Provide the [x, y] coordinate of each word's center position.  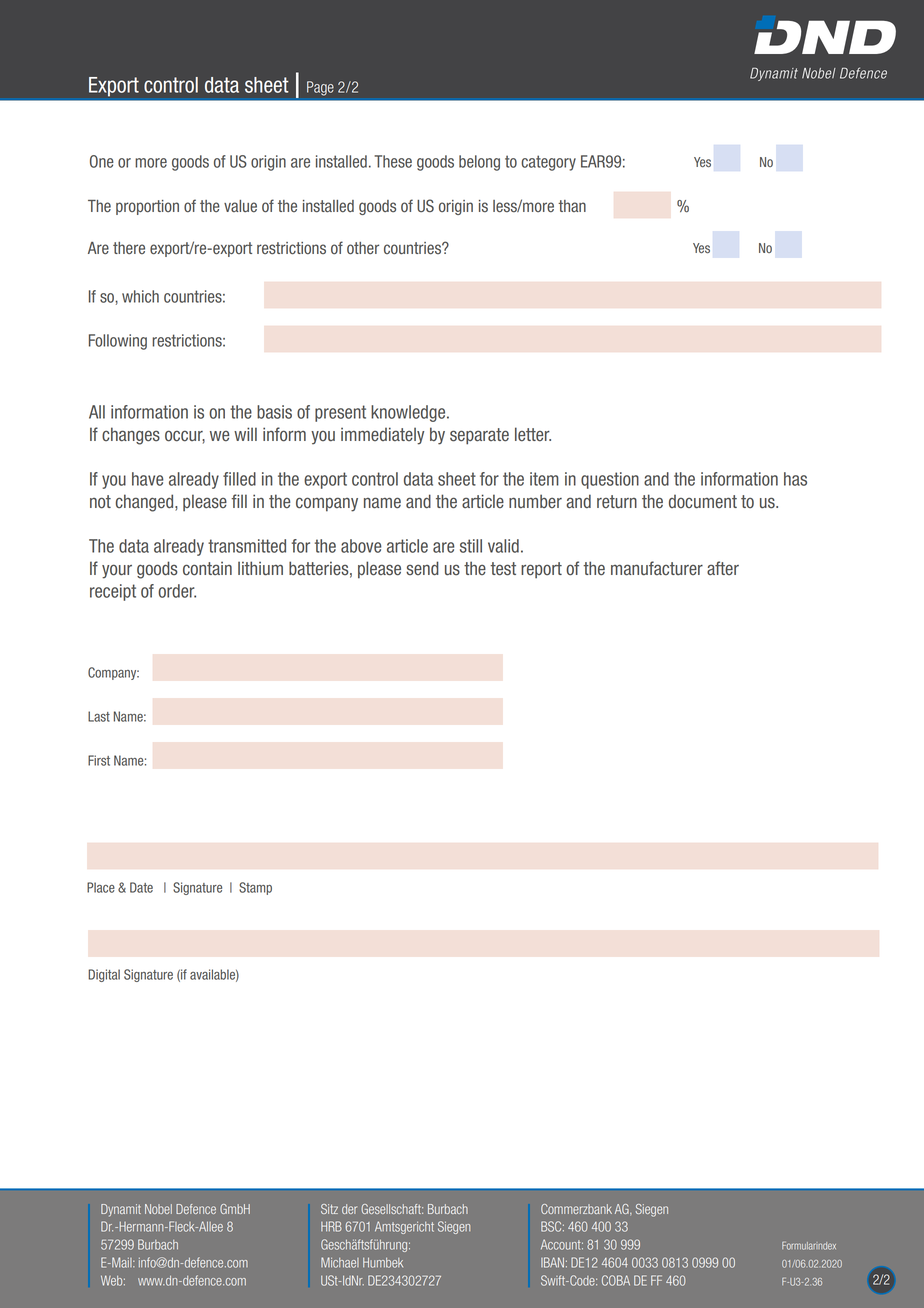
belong [479, 163]
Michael [340, 1262]
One [102, 161]
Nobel [158, 1209]
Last [99, 716]
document [703, 502]
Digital [104, 975]
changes [131, 436]
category [548, 163]
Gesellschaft [392, 1209]
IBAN [552, 1262]
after [723, 568]
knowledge [409, 413]
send [422, 568]
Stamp [255, 888]
